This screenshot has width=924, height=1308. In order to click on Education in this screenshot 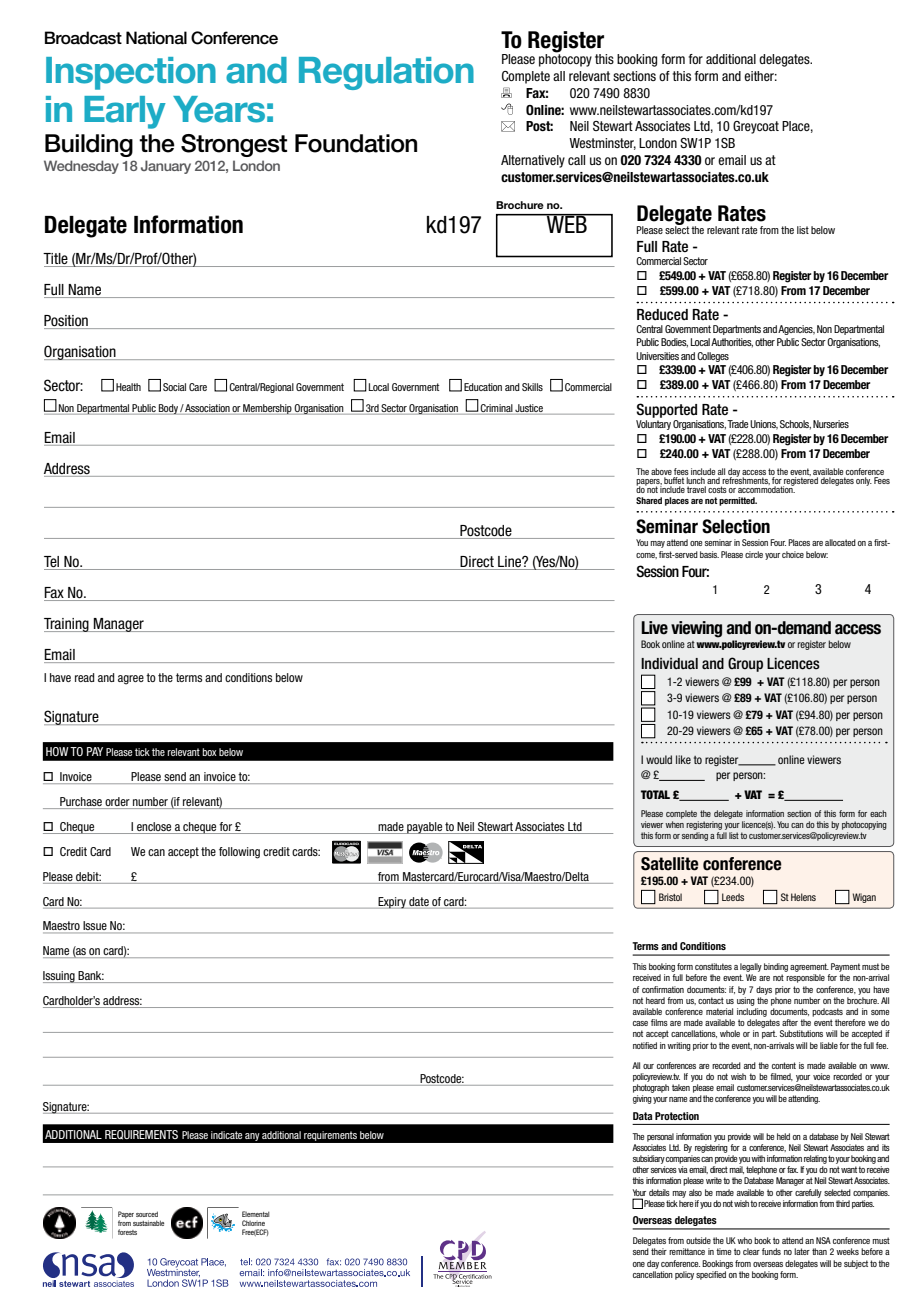, I will do `click(483, 387)`.
